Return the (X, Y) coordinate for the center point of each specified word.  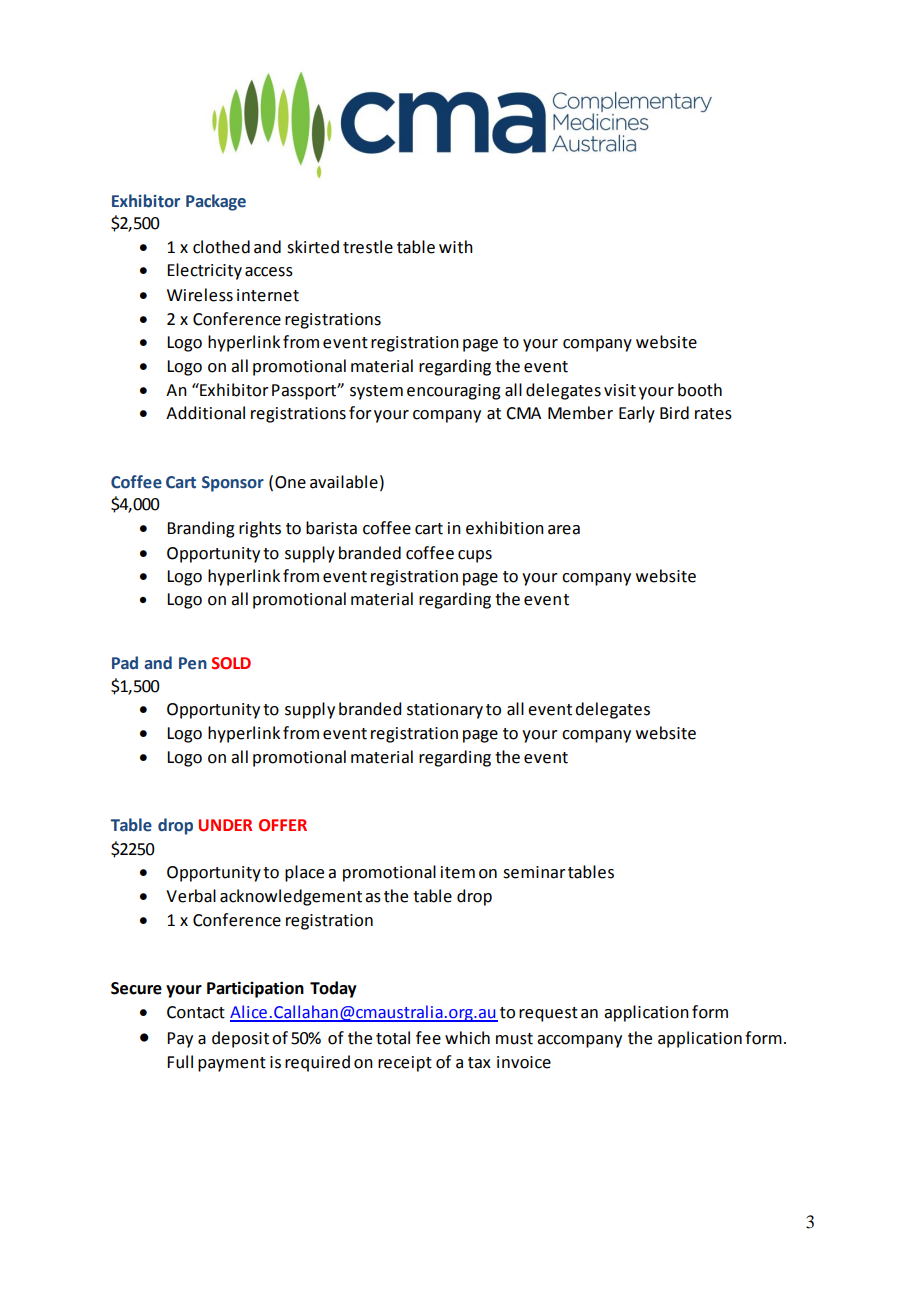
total (393, 1038)
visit (620, 390)
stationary (445, 711)
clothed (221, 247)
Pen (193, 663)
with (456, 247)
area (564, 530)
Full (180, 1062)
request (548, 1014)
